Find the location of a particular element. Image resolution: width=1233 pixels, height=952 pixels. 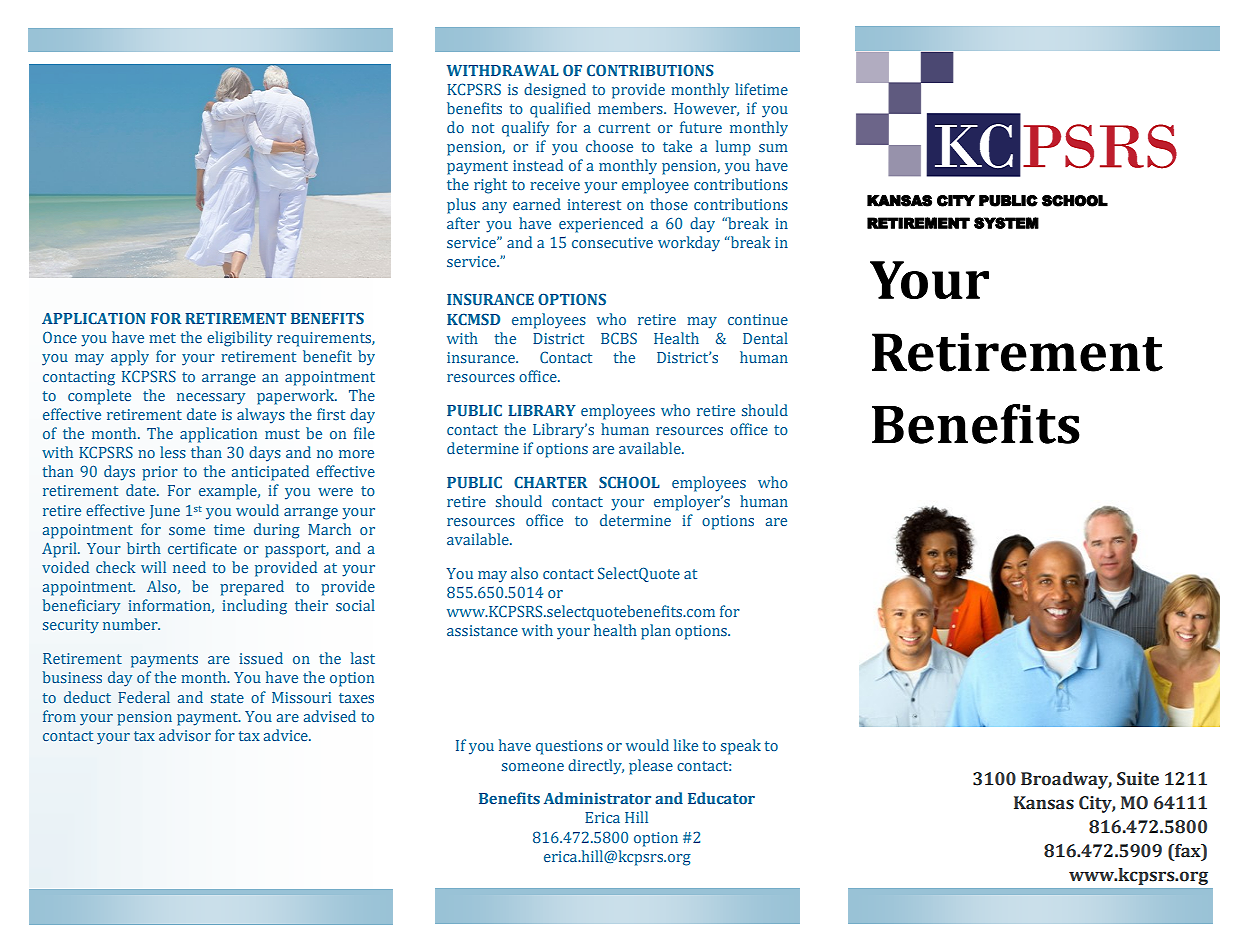

less is located at coordinates (173, 452).
